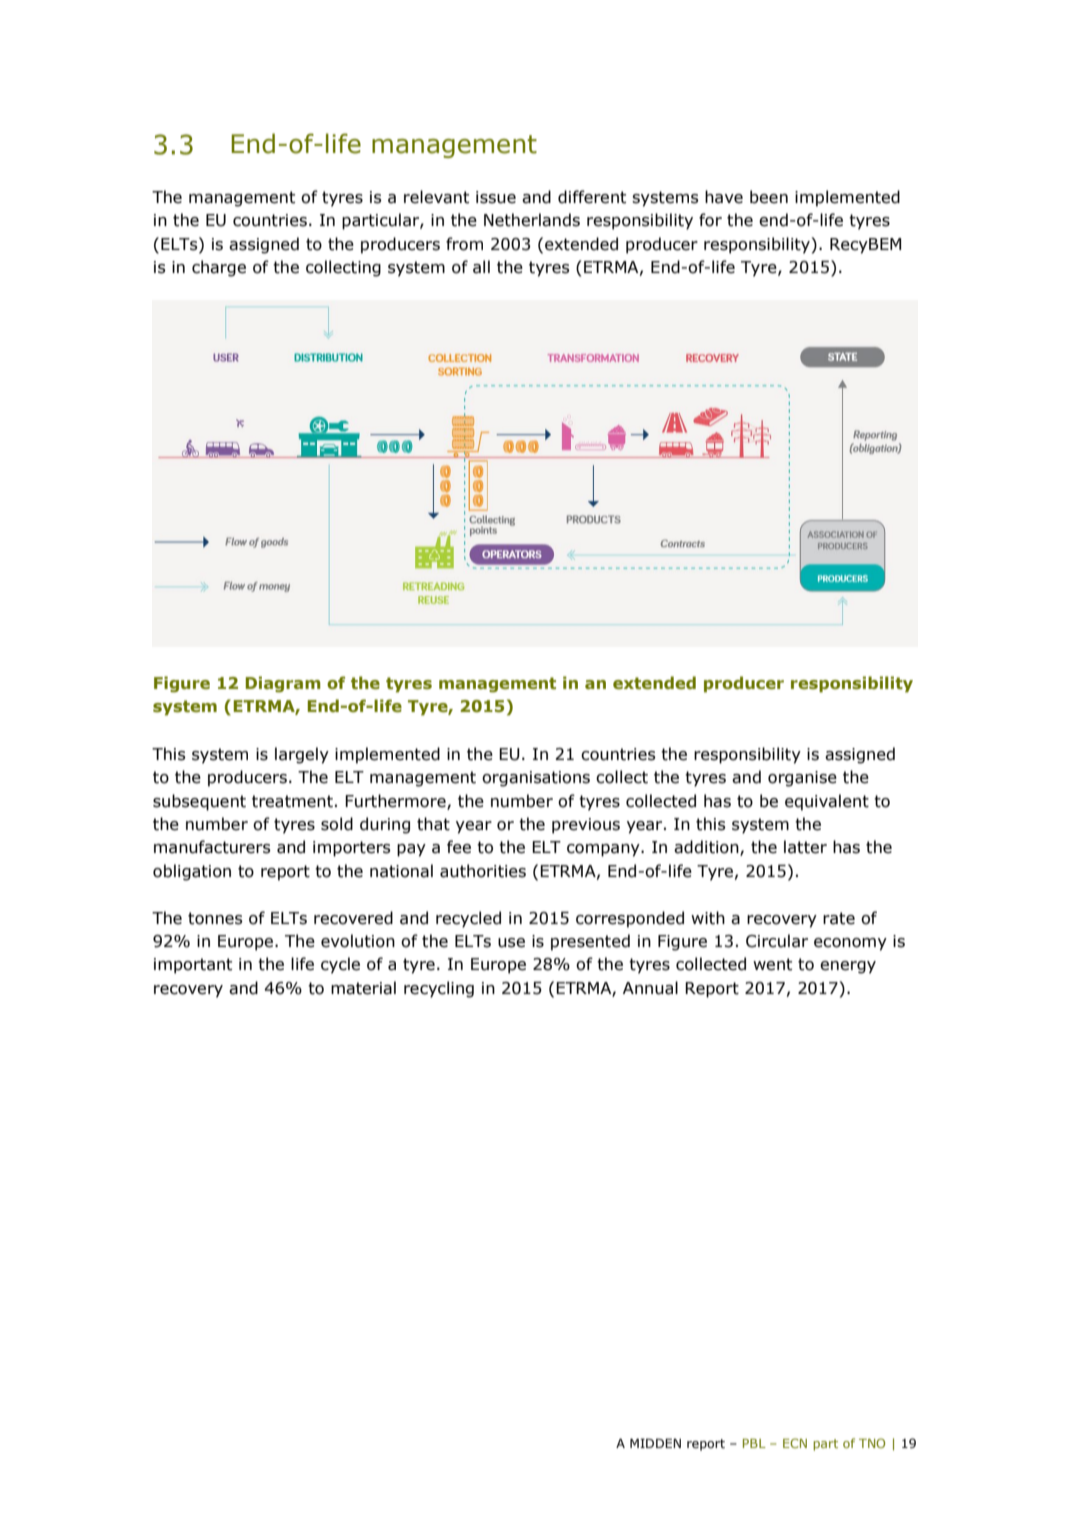 The width and height of the screenshot is (1070, 1514). I want to click on organisations, so click(536, 779).
